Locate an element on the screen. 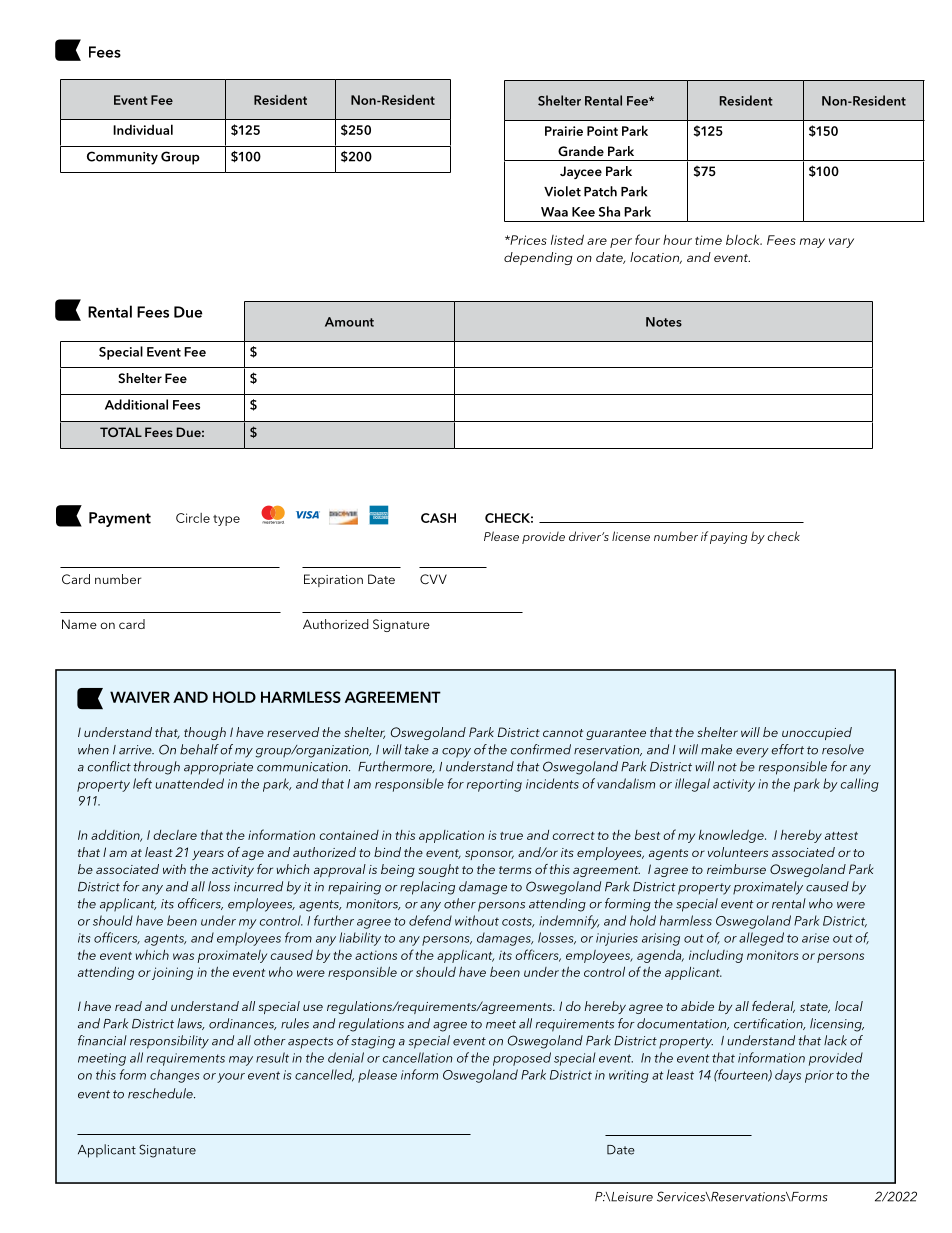 The image size is (952, 1233). unoccupied is located at coordinates (817, 733).
